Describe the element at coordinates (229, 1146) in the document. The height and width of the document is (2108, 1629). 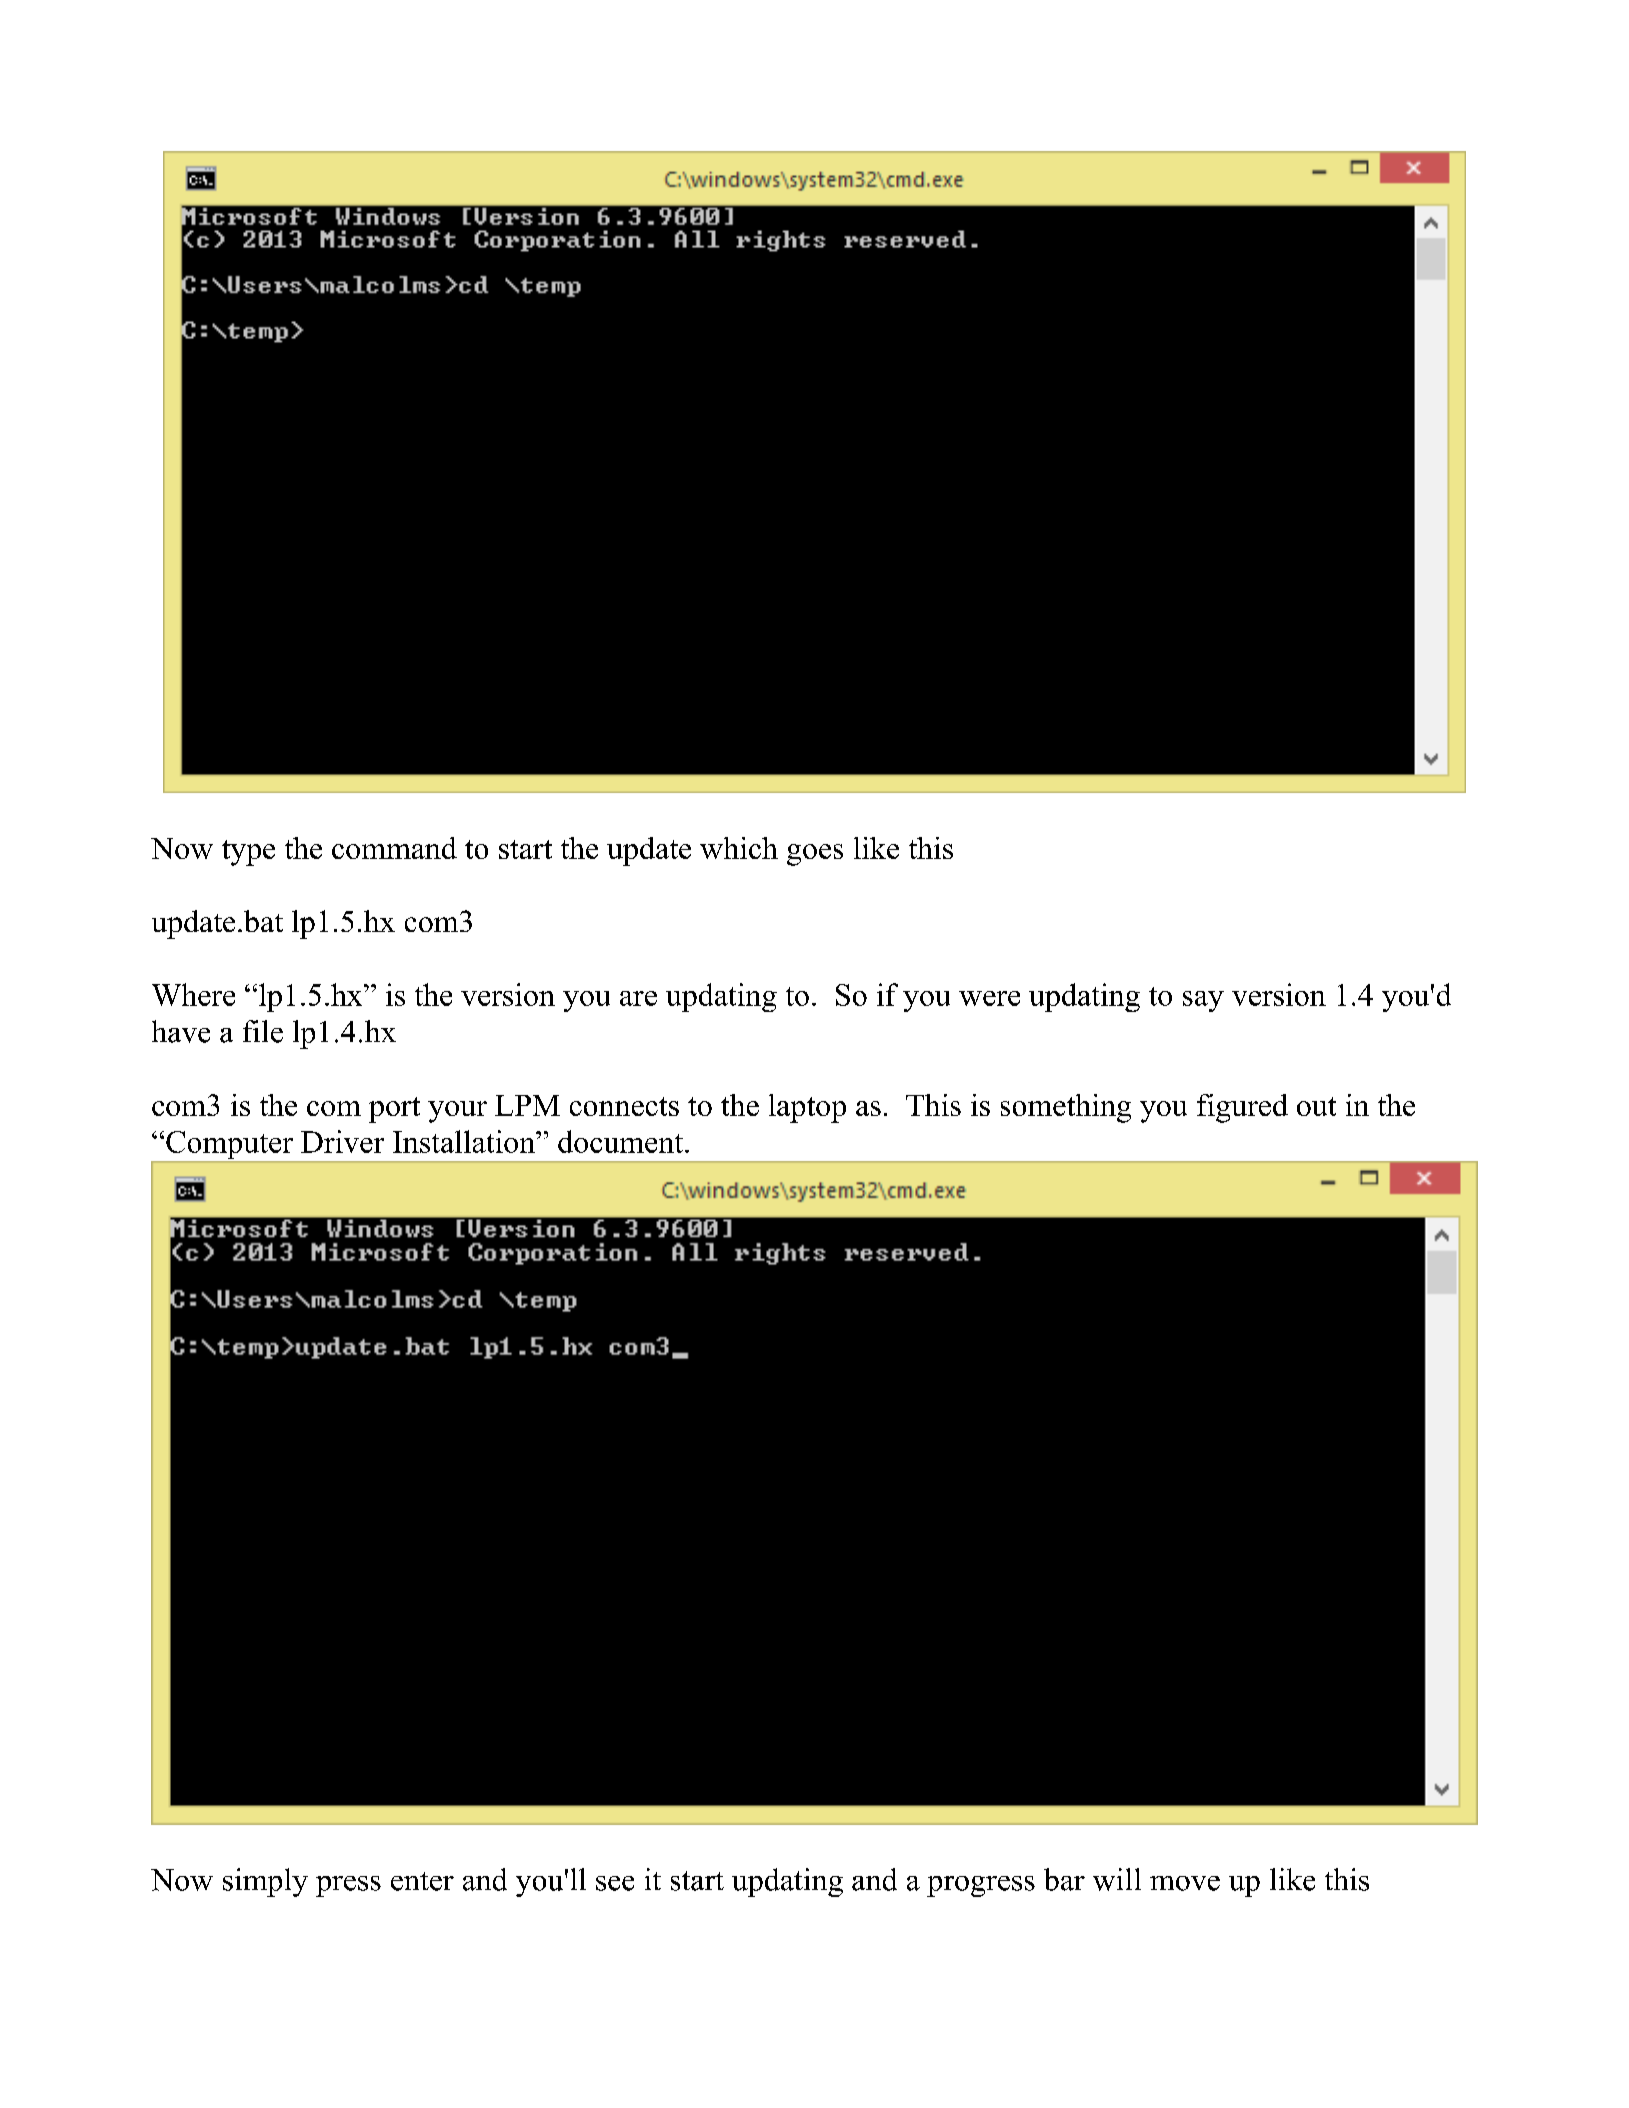
I see `Computer` at that location.
